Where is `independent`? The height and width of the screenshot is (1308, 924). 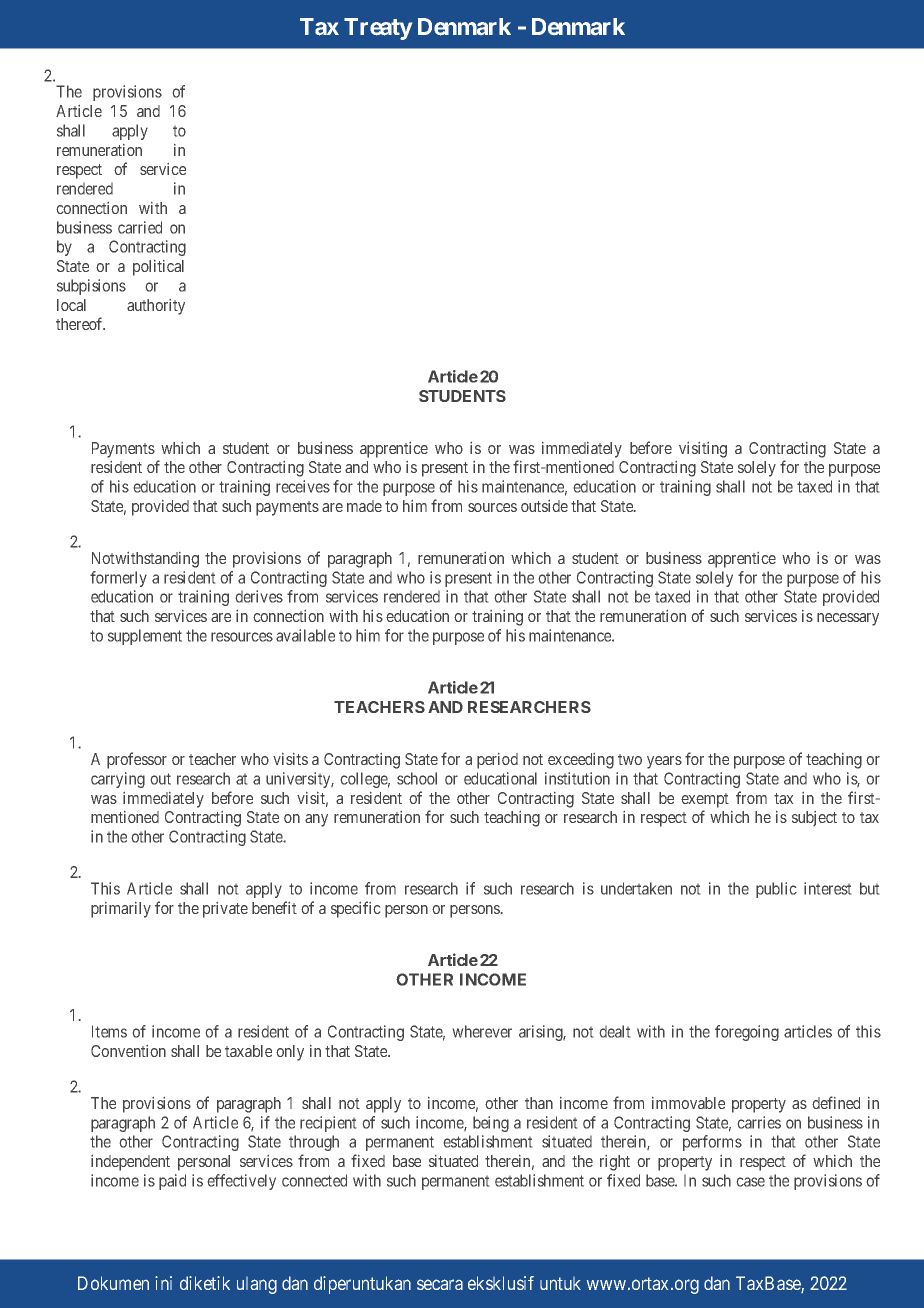
independent is located at coordinates (130, 1163).
